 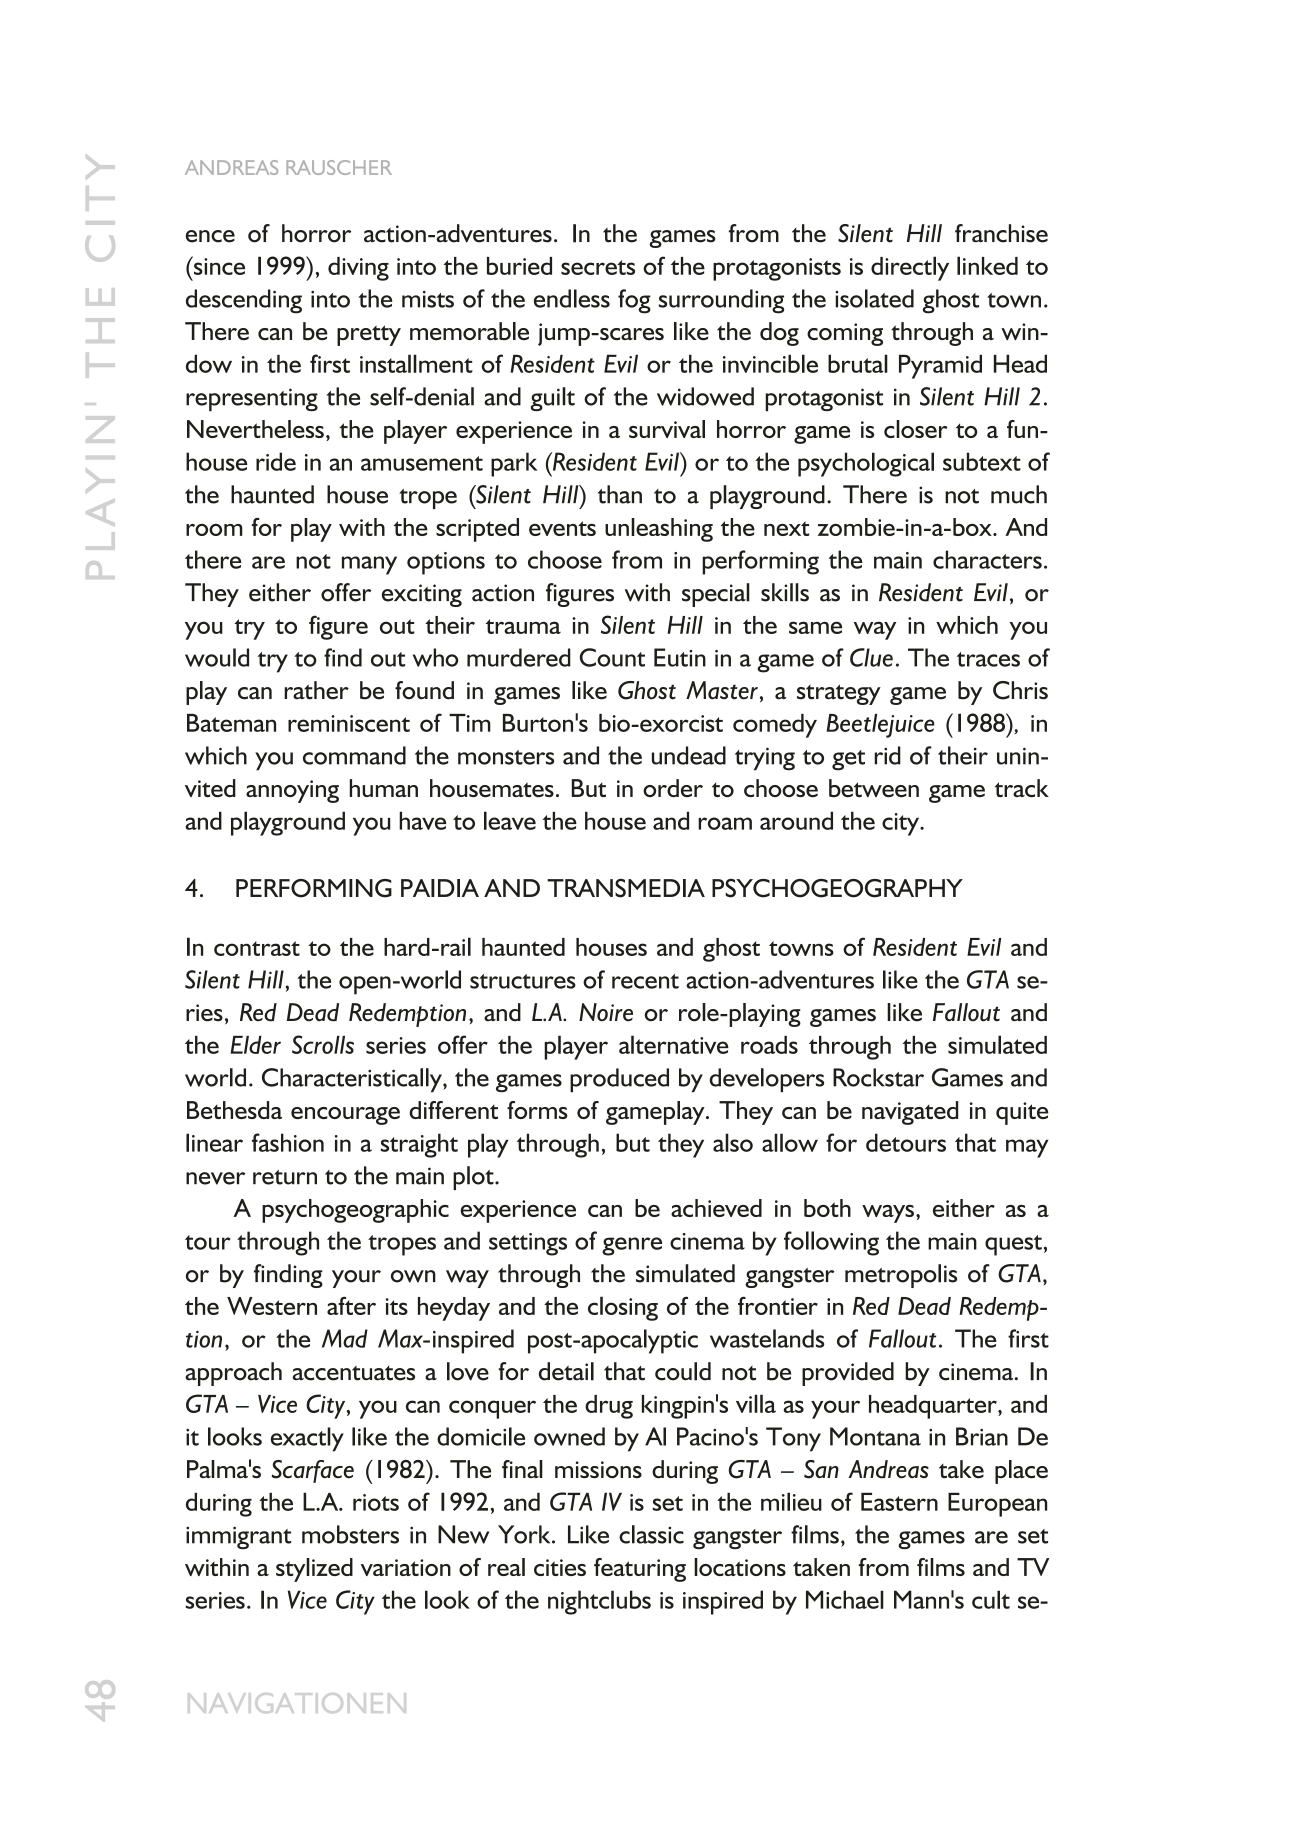 What do you see at coordinates (314, 1570) in the screenshot?
I see `stylized` at bounding box center [314, 1570].
